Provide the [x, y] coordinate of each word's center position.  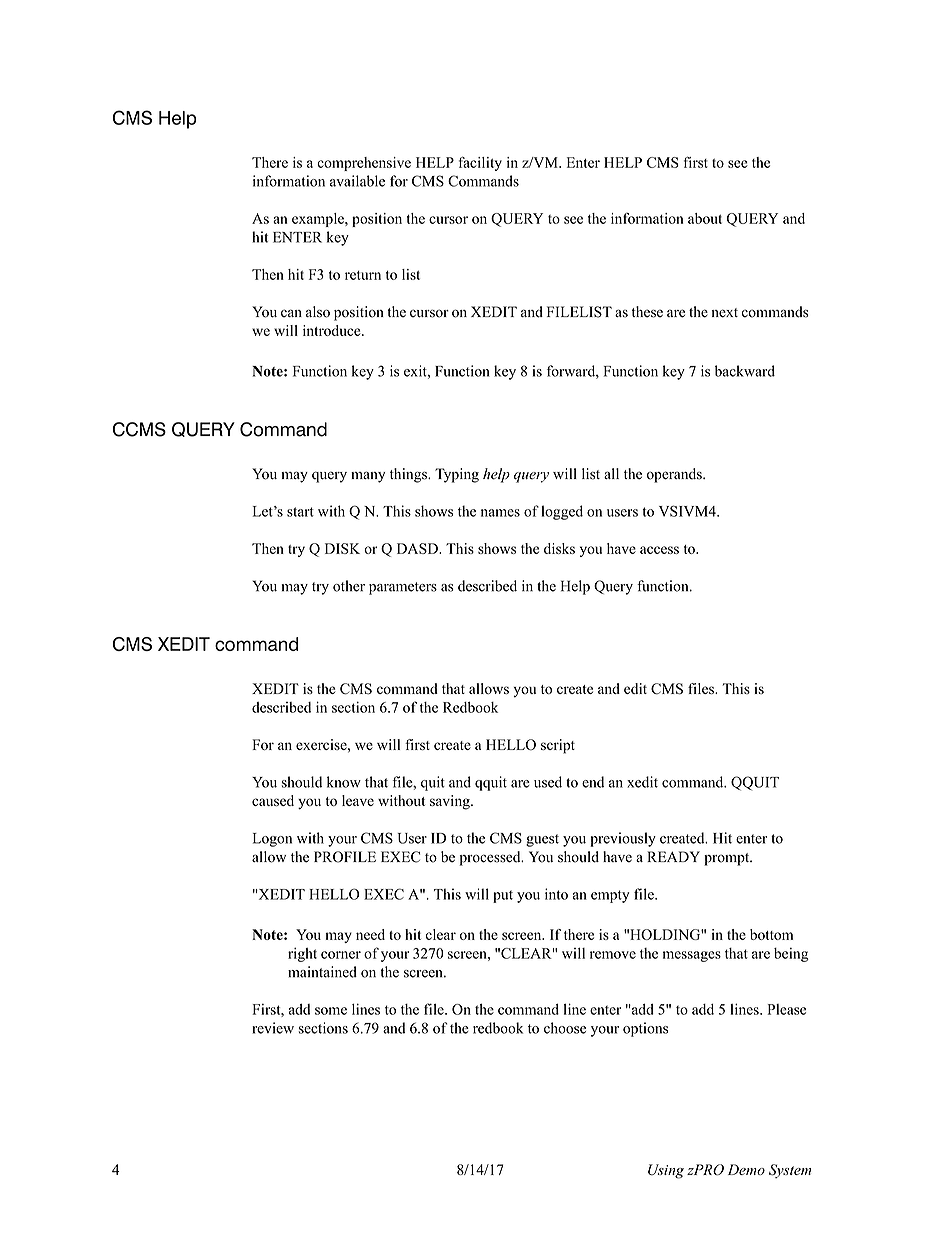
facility [480, 163]
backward [745, 371]
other [349, 586]
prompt [728, 859]
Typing [457, 475]
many [368, 477]
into [556, 894]
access [659, 550]
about [705, 218]
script [558, 746]
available [357, 181]
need [370, 934]
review [273, 1028]
